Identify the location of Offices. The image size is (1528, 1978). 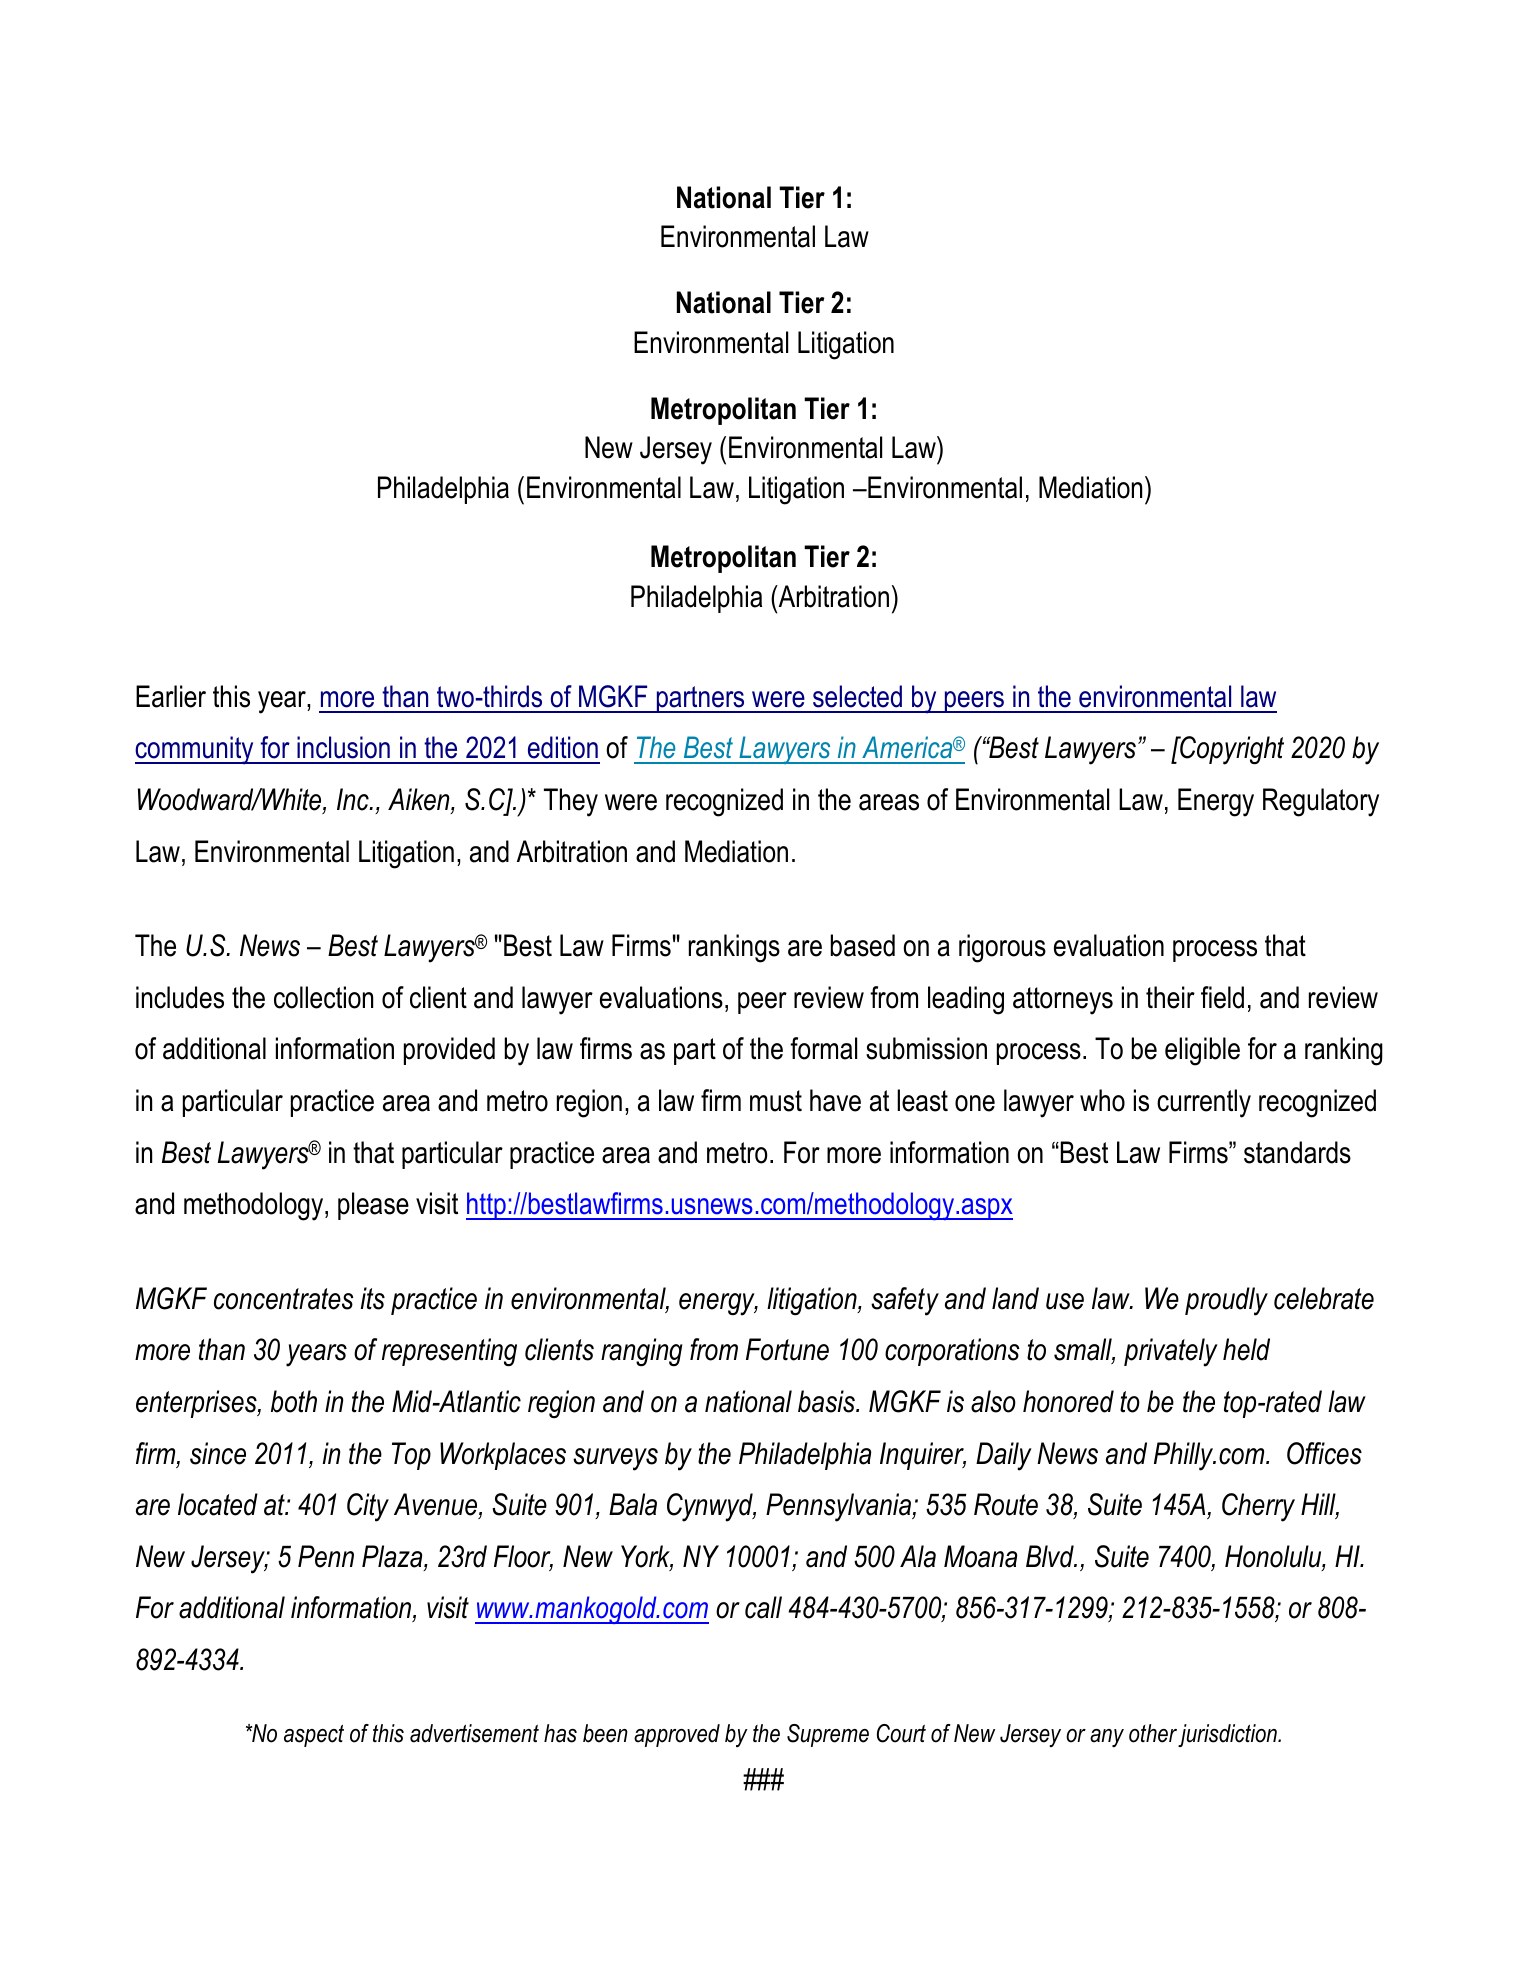
(1324, 1453).
